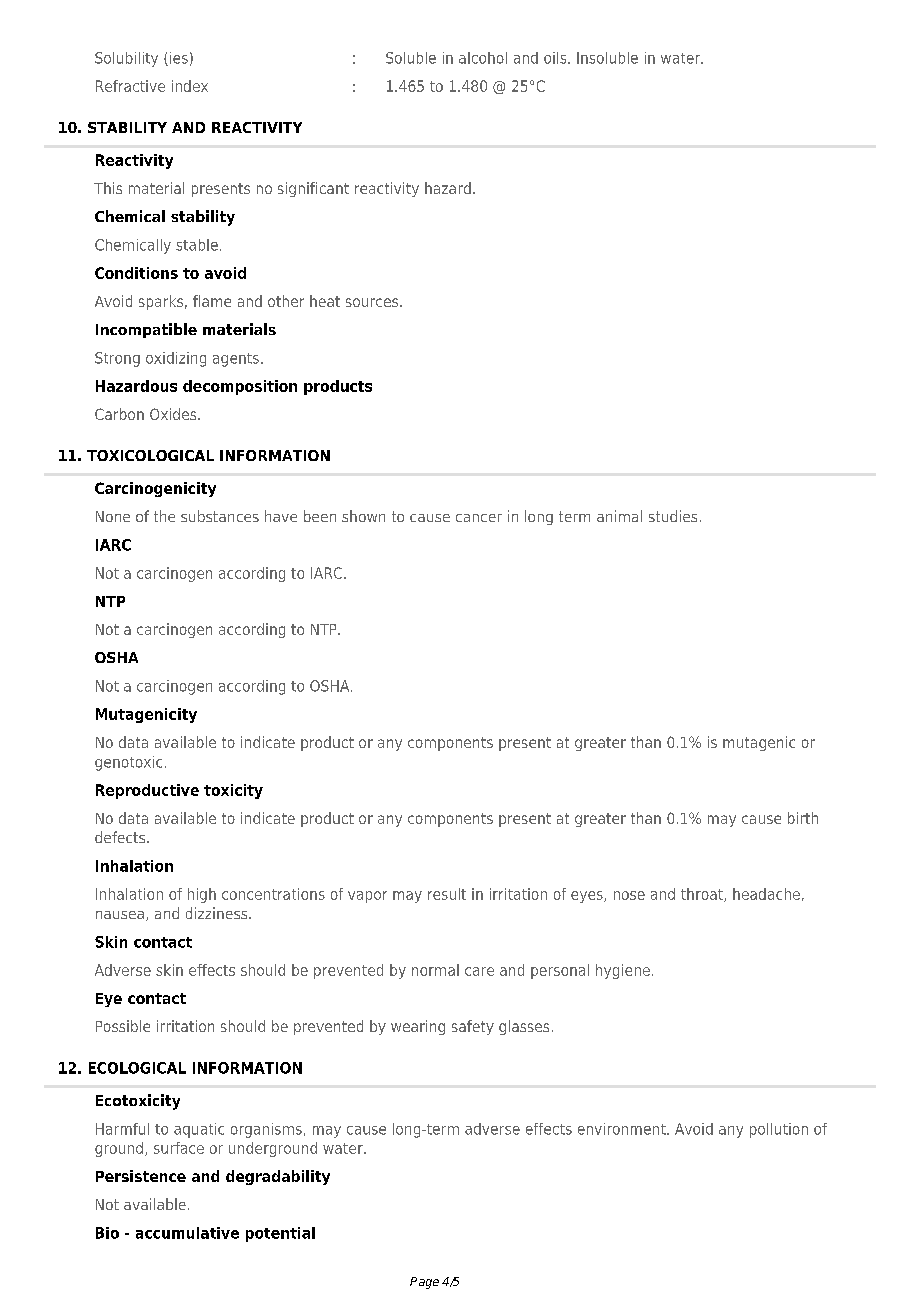  I want to click on index, so click(190, 86).
